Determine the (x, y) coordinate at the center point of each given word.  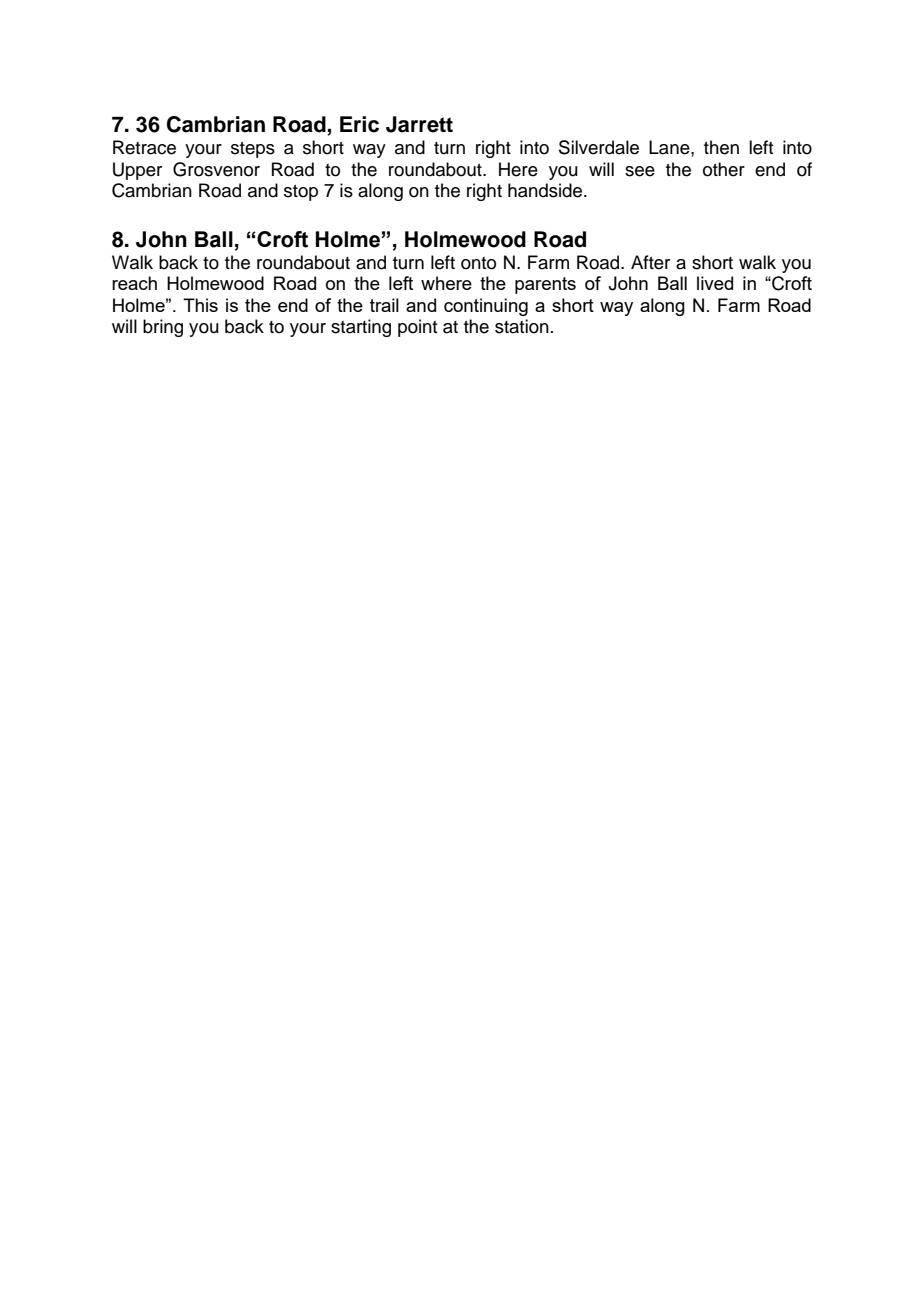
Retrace (144, 147)
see (640, 171)
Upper (137, 171)
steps (253, 150)
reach (134, 283)
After (650, 262)
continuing (486, 307)
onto (478, 263)
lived (715, 283)
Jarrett (419, 124)
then (721, 147)
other (724, 169)
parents (545, 285)
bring (163, 328)
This (200, 305)
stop (301, 193)
